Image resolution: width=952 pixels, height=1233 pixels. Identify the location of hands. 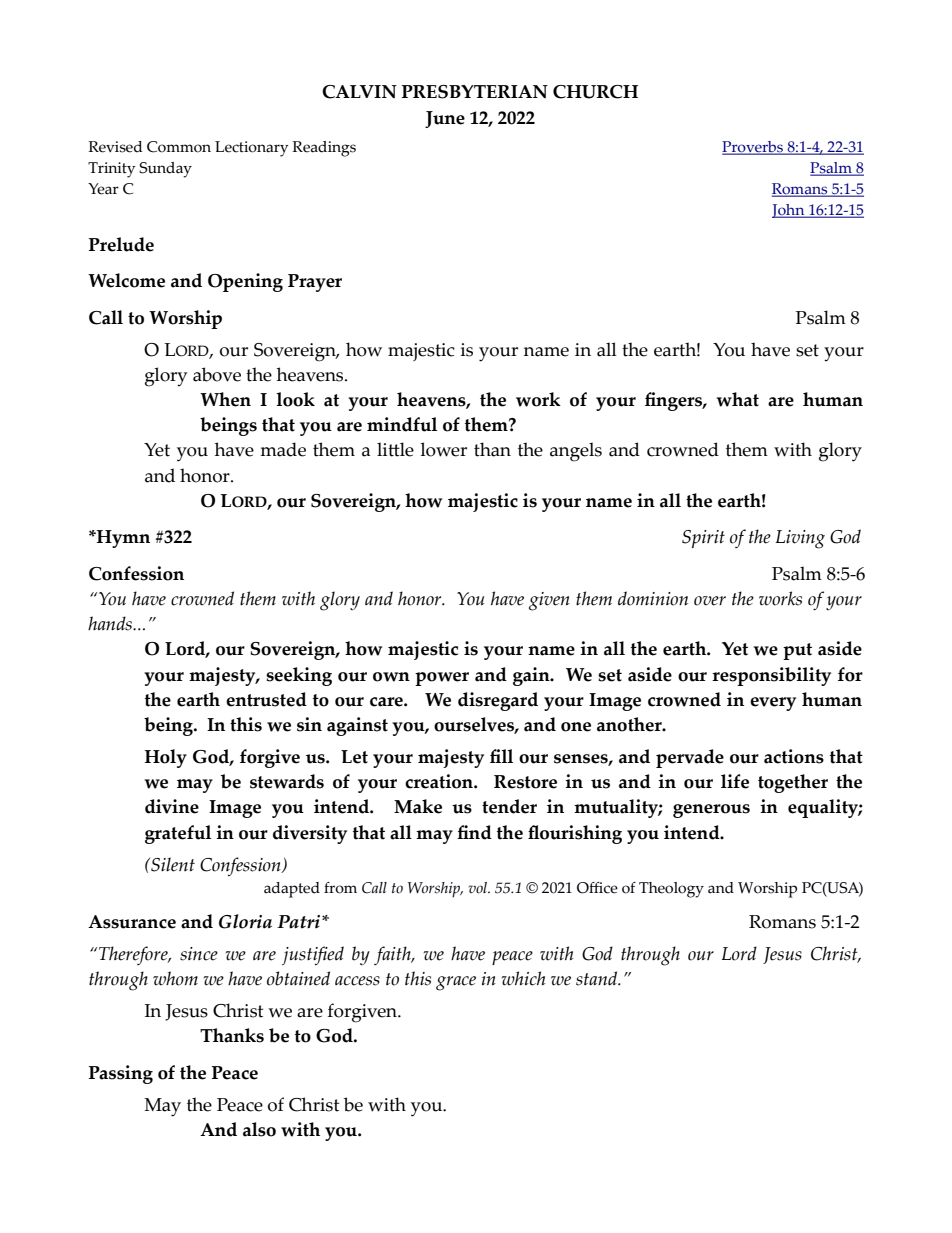
(111, 623).
